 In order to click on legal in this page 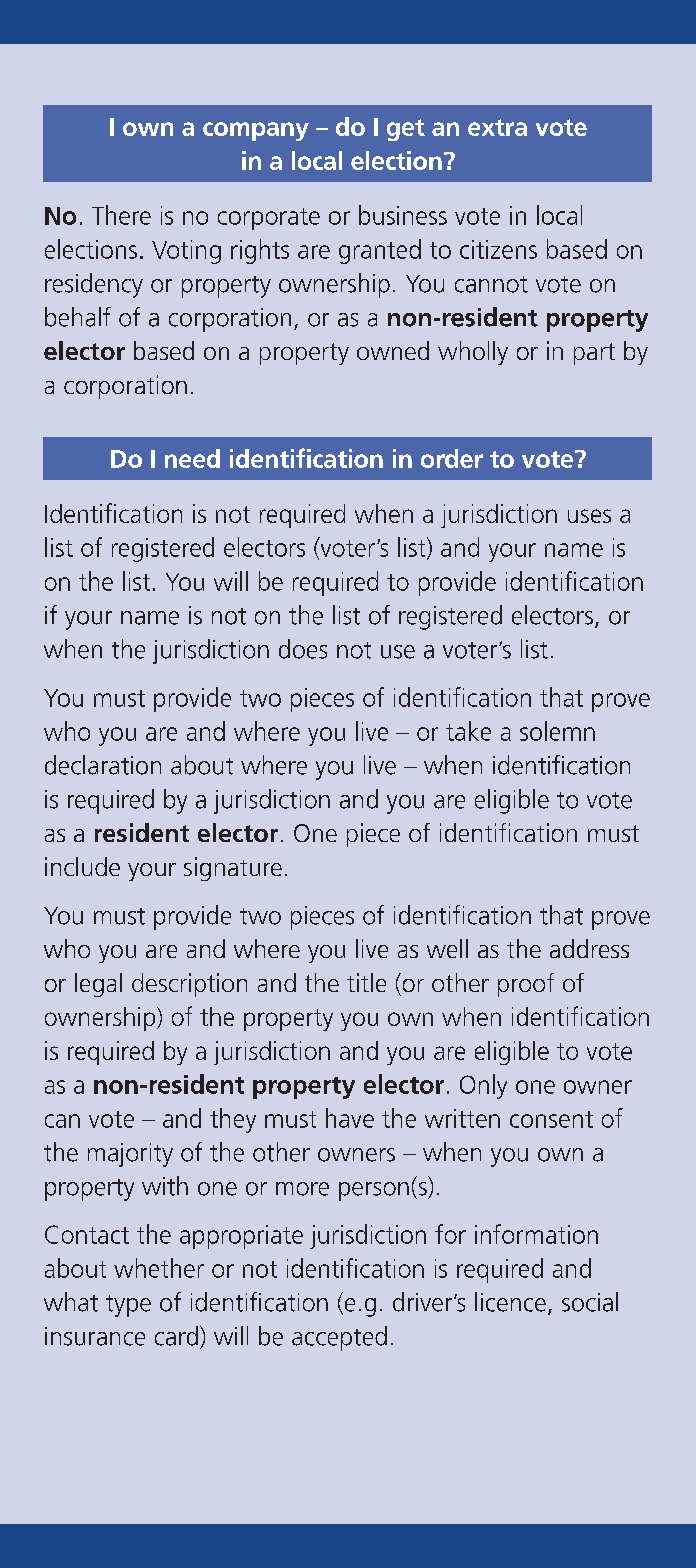, I will do `click(98, 985)`.
